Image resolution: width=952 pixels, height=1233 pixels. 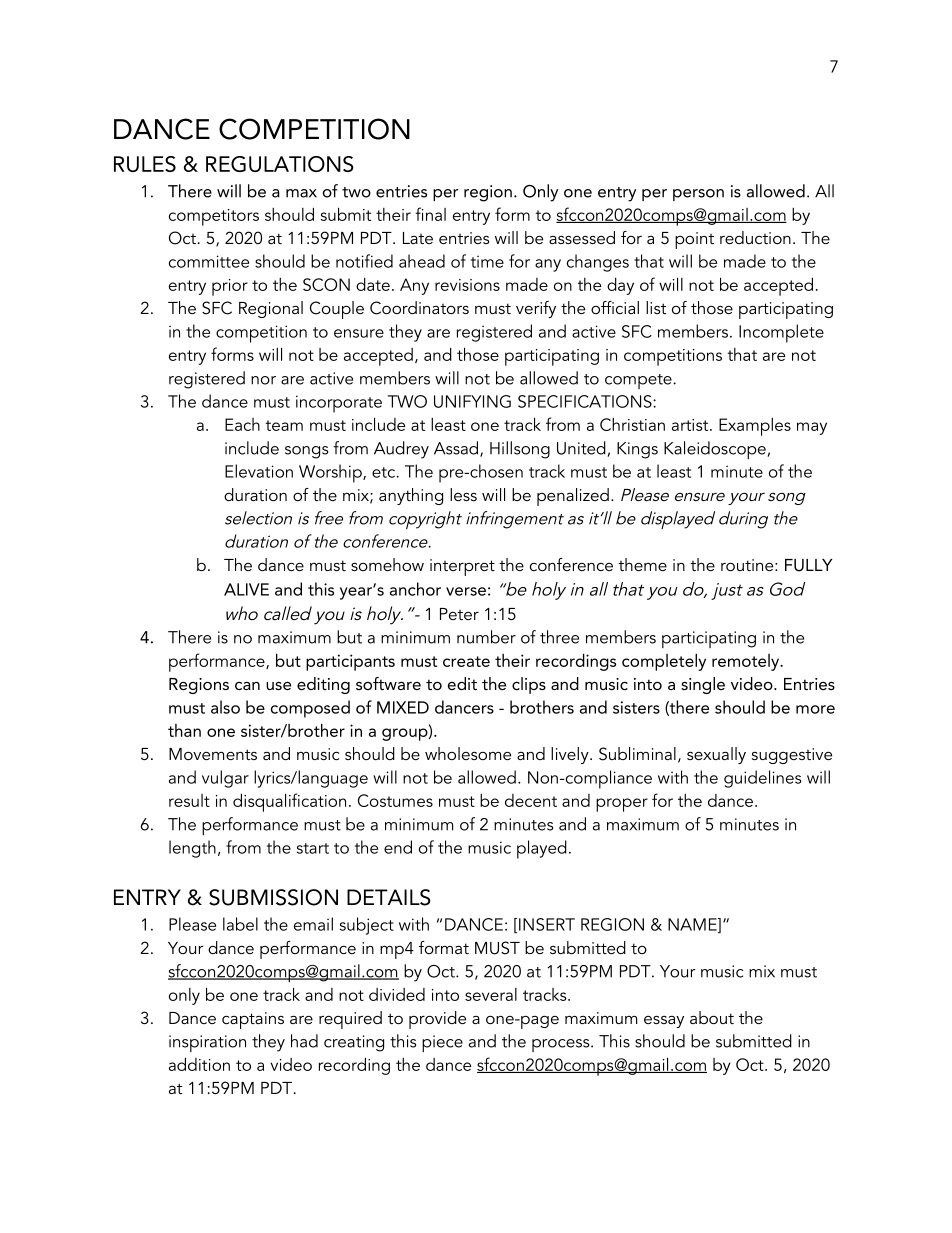 What do you see at coordinates (463, 494) in the screenshot?
I see `less` at bounding box center [463, 494].
